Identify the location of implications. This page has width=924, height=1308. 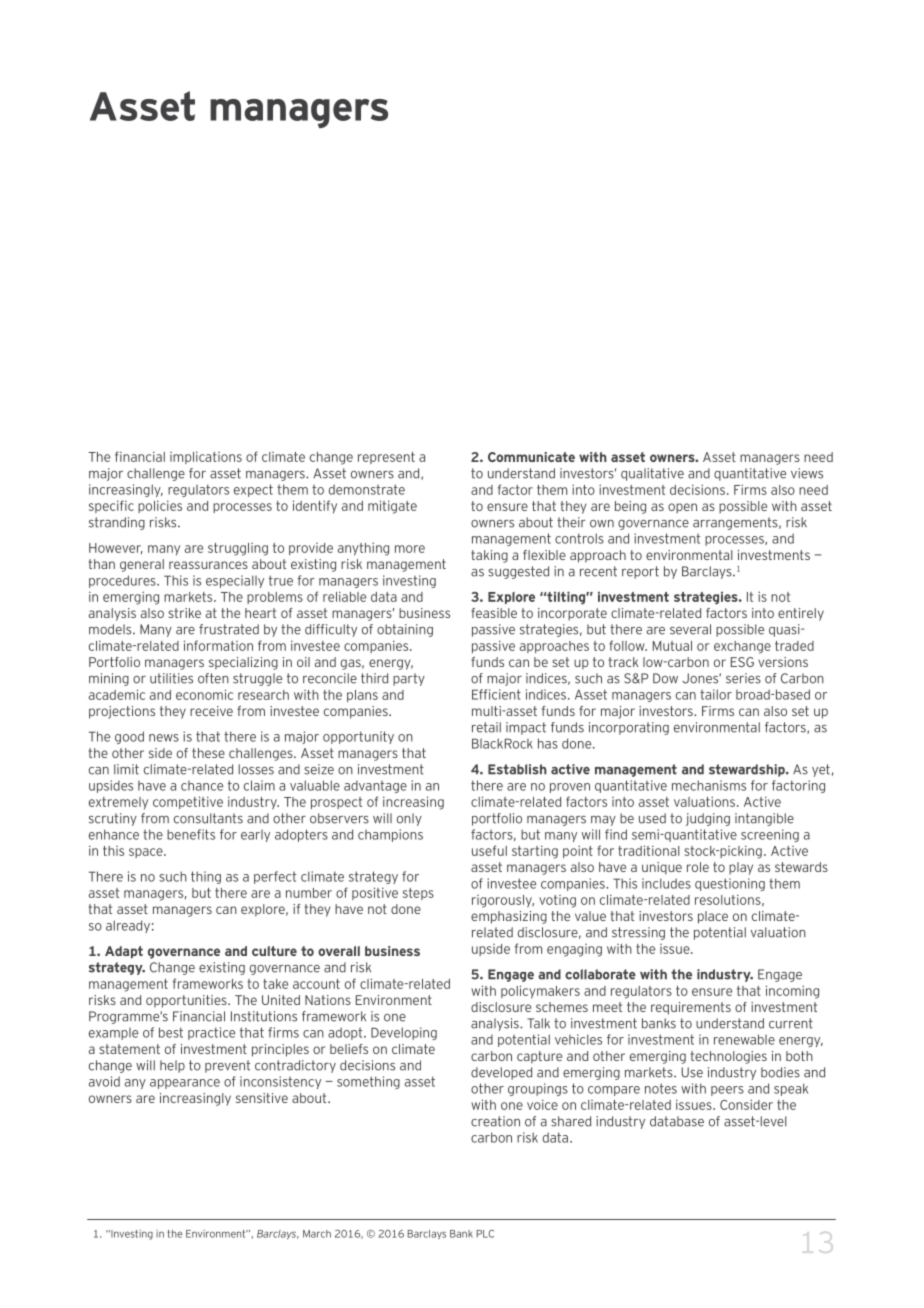
(206, 457).
